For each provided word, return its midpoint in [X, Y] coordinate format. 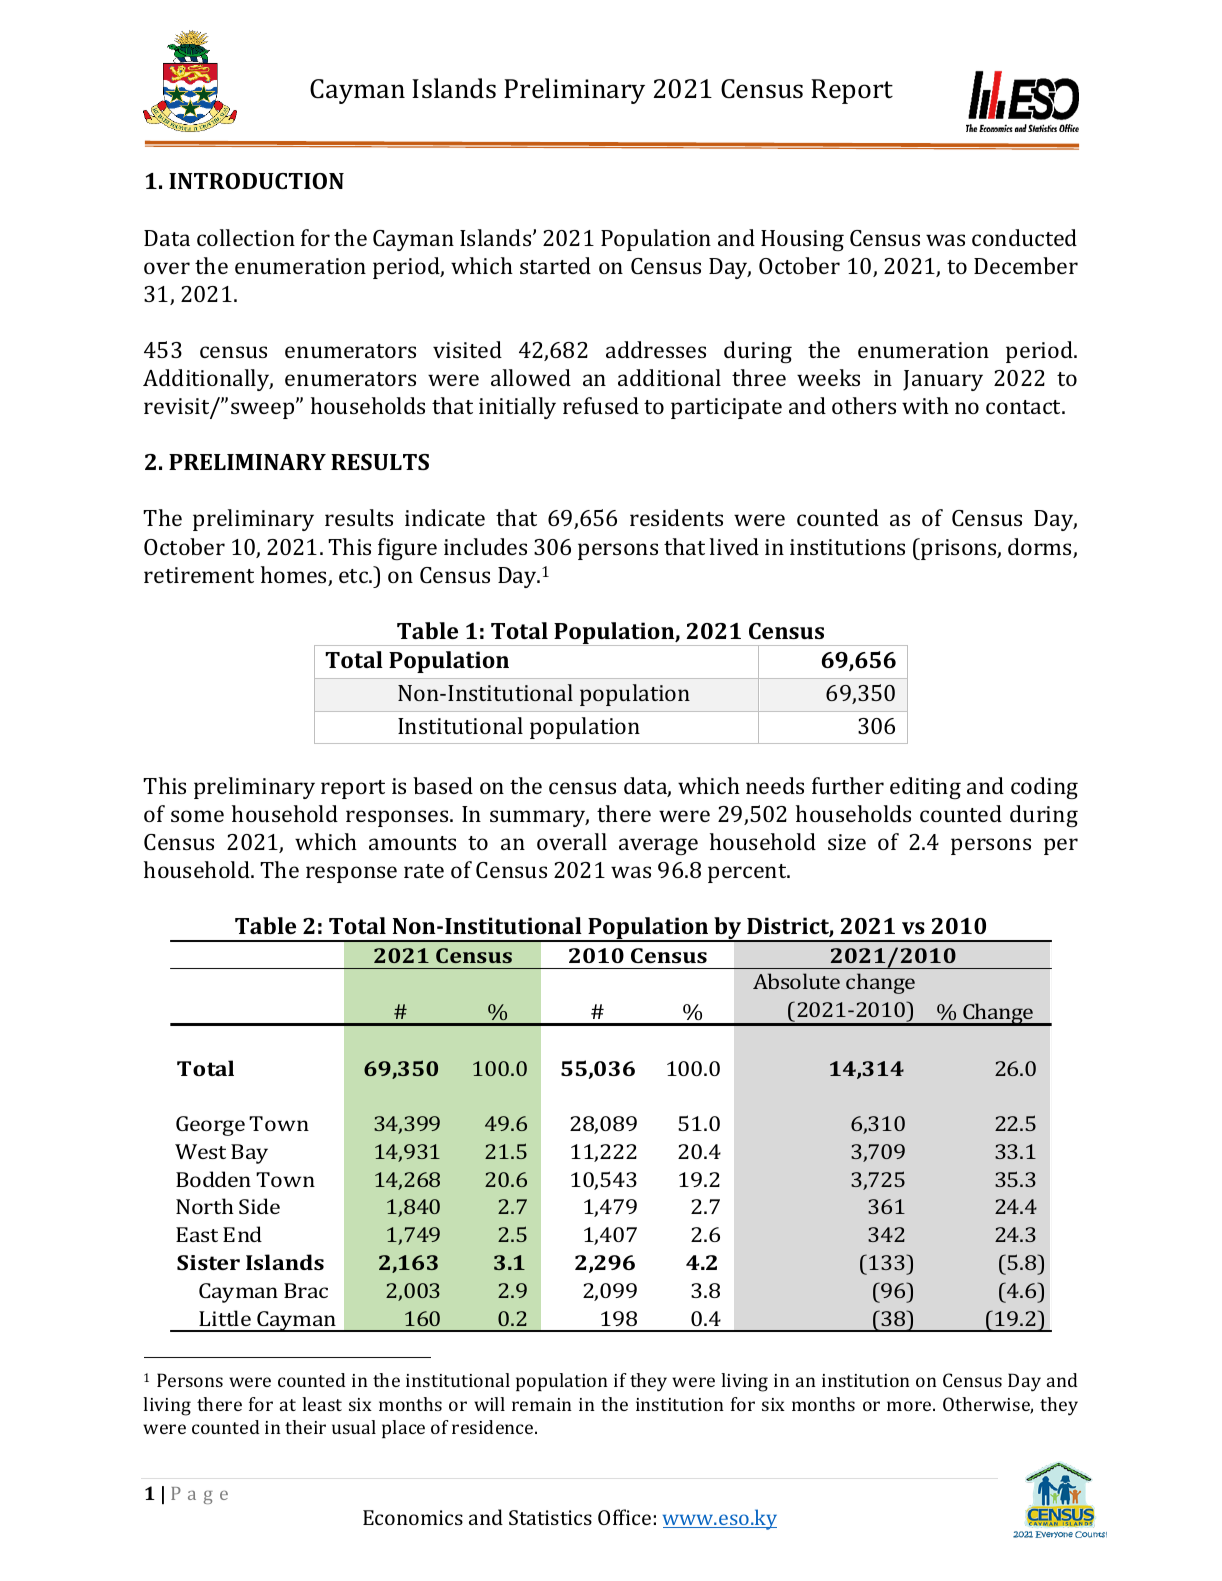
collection [246, 237]
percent [748, 873]
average [658, 846]
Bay [249, 1154]
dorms [1041, 548]
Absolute [796, 981]
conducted [1024, 237]
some [197, 816]
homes [295, 576]
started [555, 265]
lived [734, 546]
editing [925, 788]
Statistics [550, 1517]
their [305, 1427]
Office [624, 1517]
